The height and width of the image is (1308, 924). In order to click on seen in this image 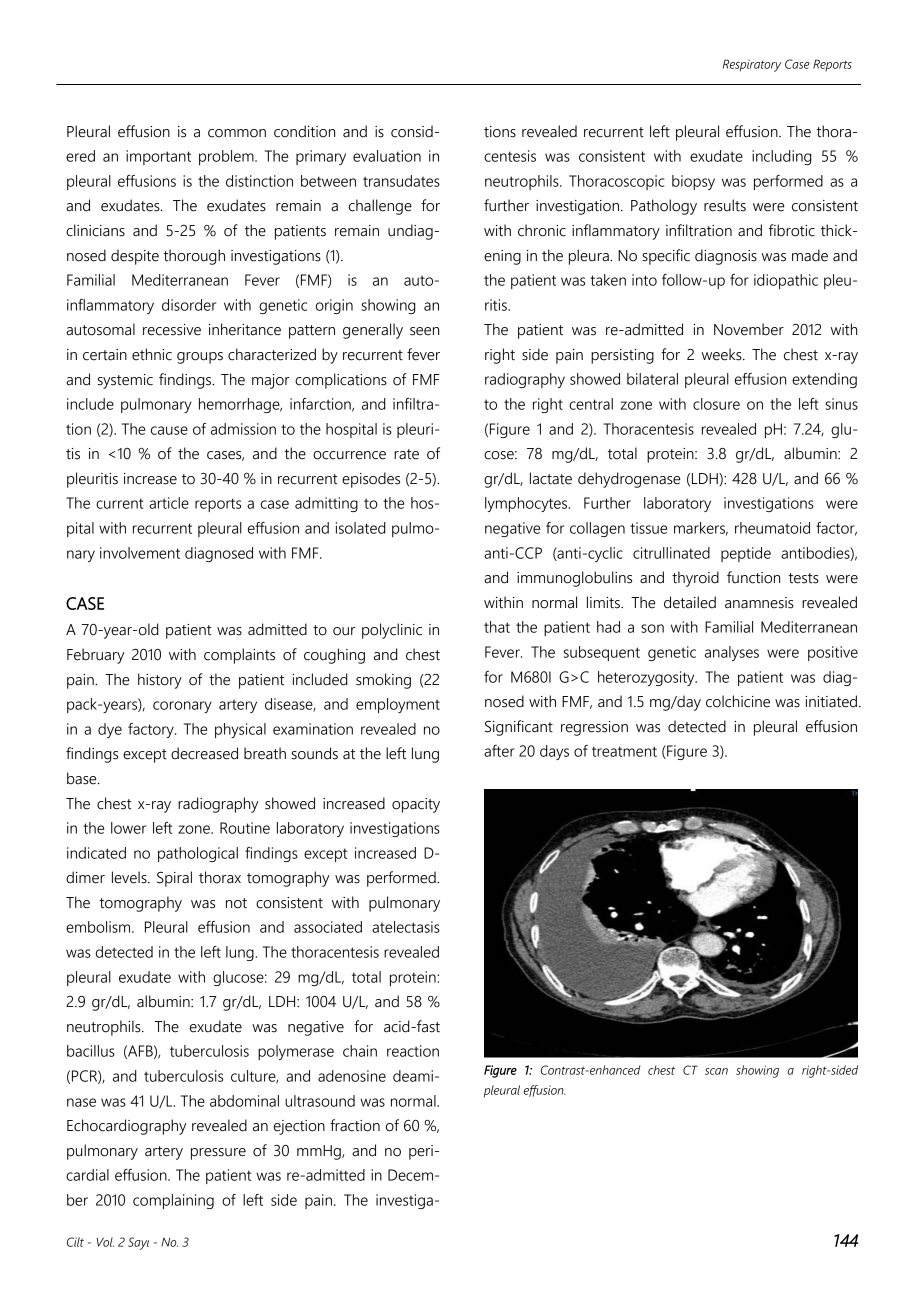, I will do `click(424, 331)`.
